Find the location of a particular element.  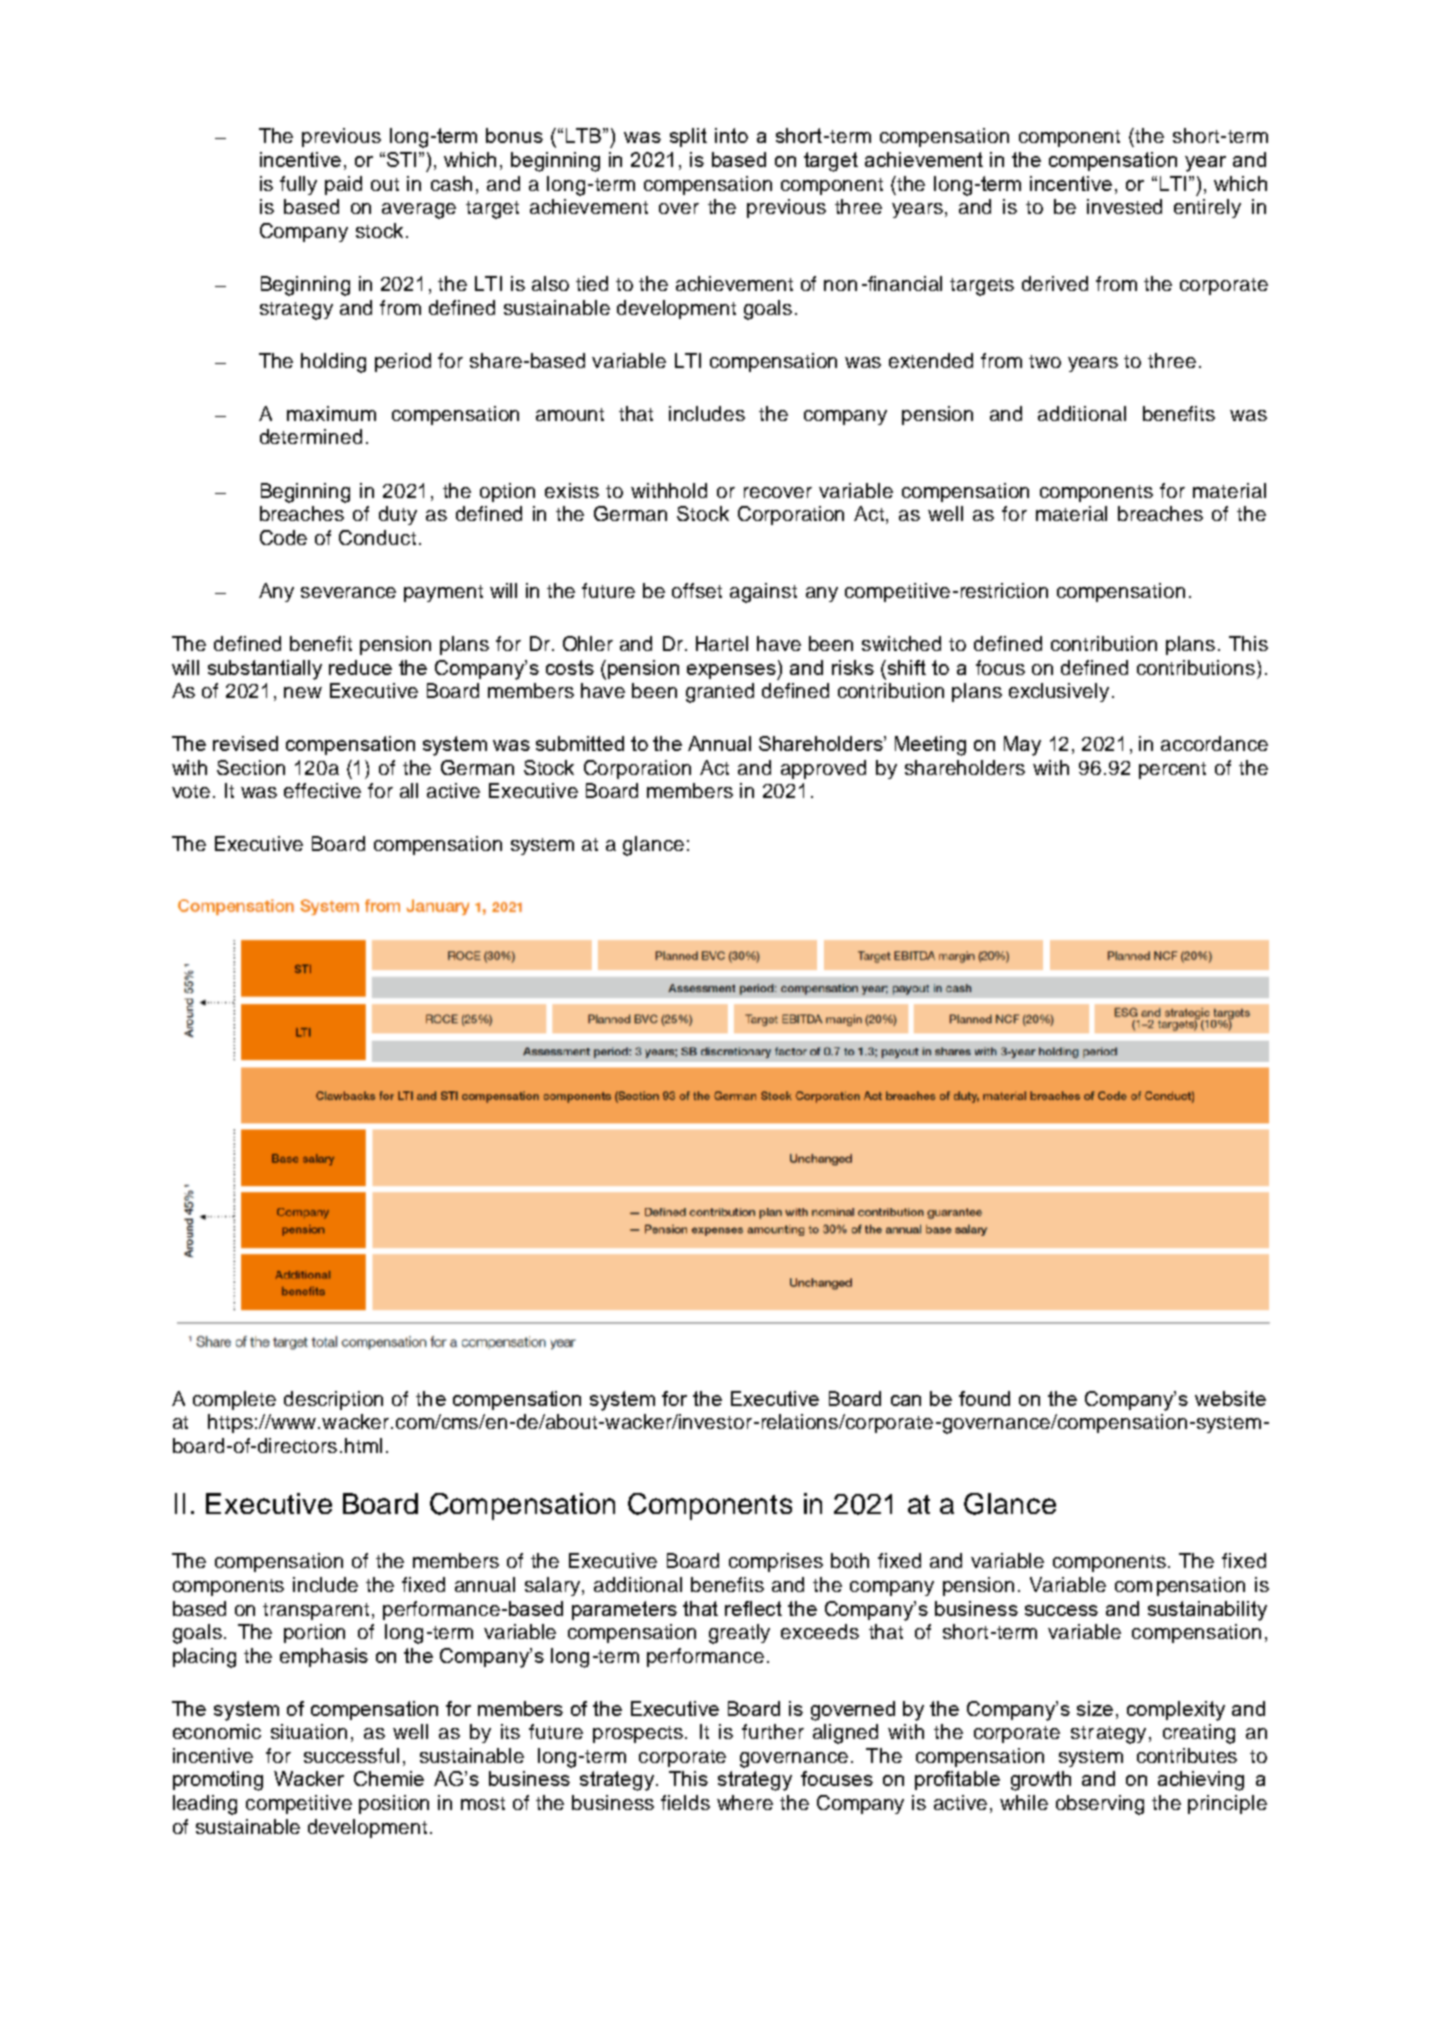

fully is located at coordinates (298, 185).
